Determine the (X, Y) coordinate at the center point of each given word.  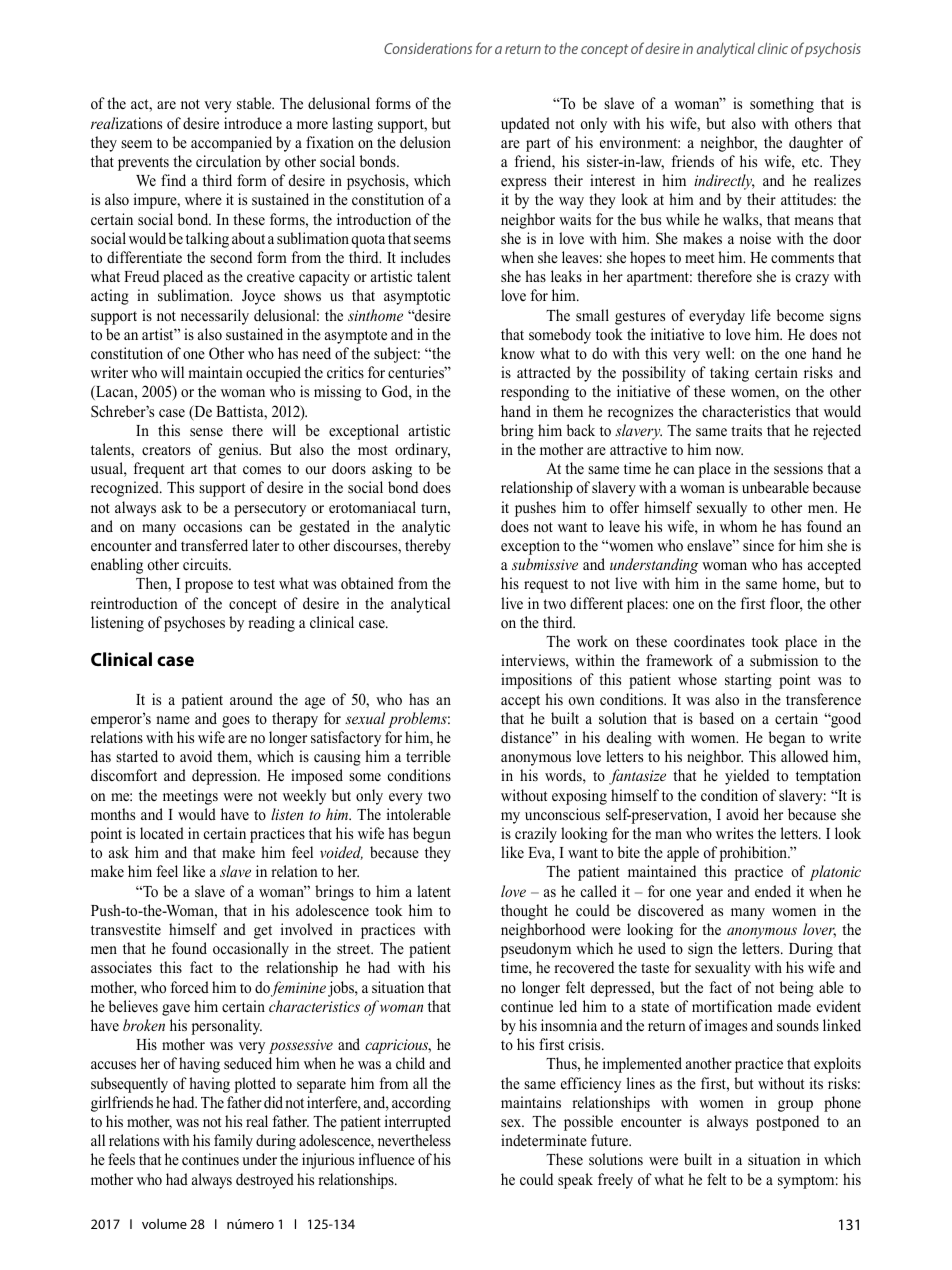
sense (206, 432)
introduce (253, 123)
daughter (816, 144)
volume (164, 1224)
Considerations (428, 48)
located (162, 833)
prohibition (754, 854)
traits (746, 430)
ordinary (422, 451)
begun (432, 835)
